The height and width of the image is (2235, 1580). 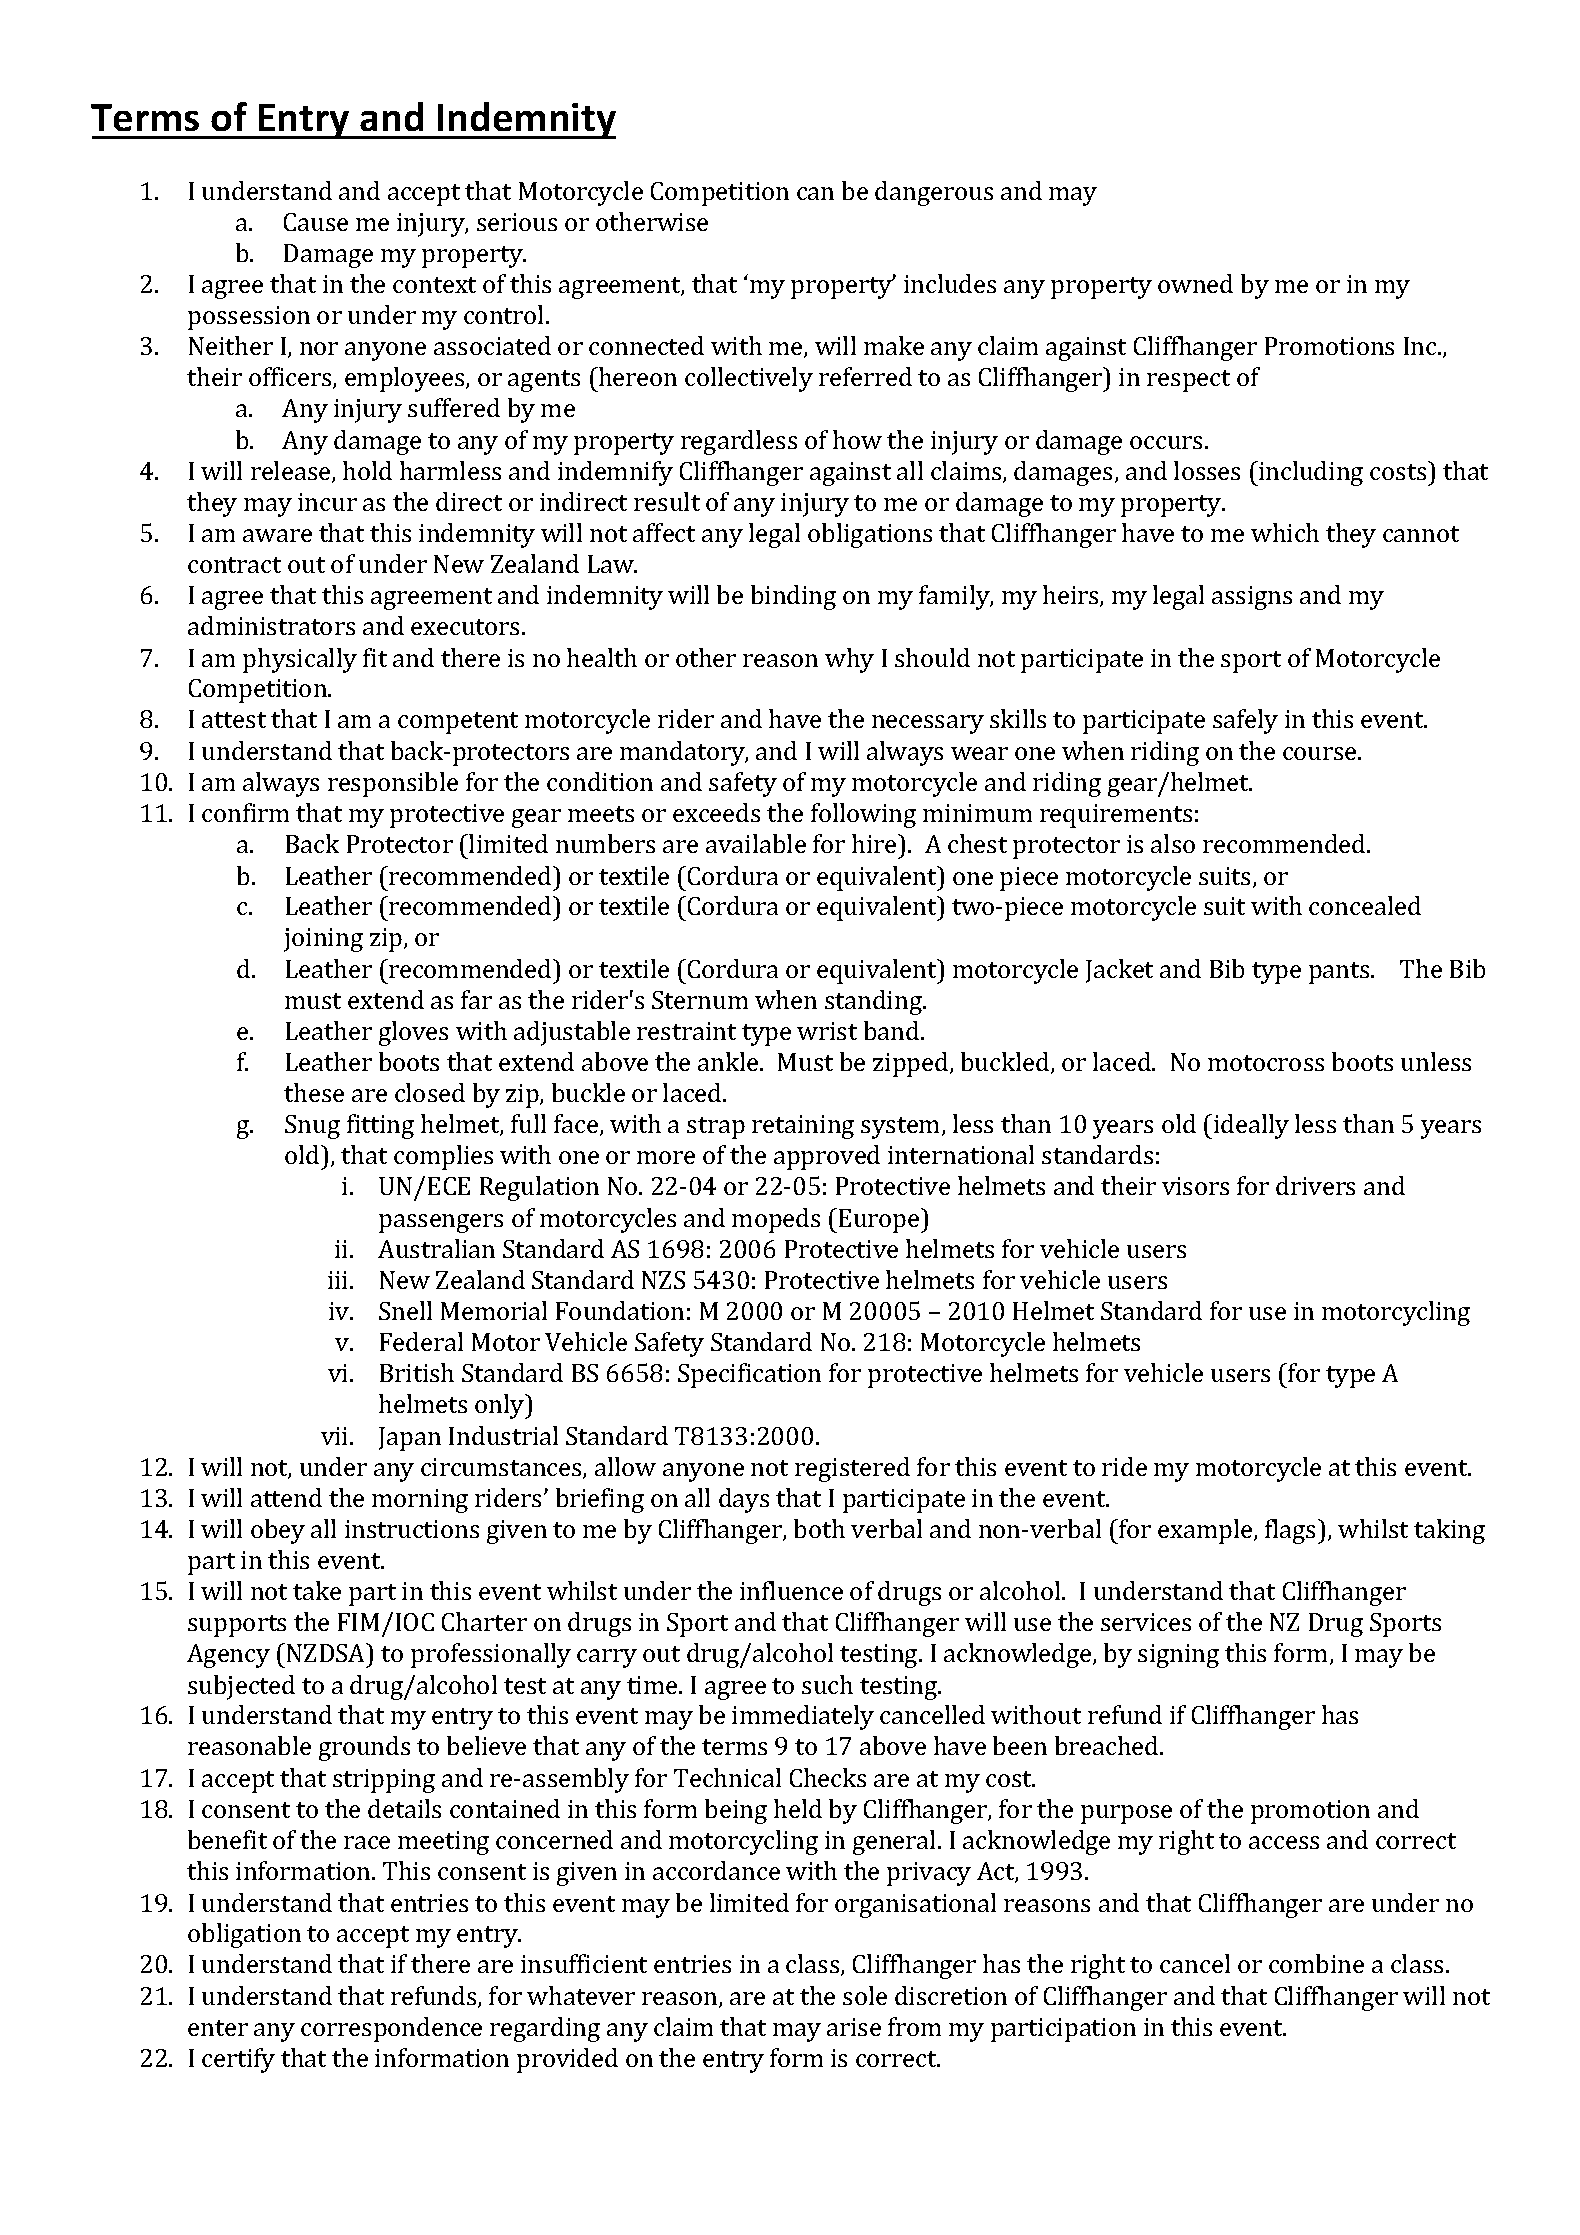 I want to click on Cause, so click(x=316, y=222).
